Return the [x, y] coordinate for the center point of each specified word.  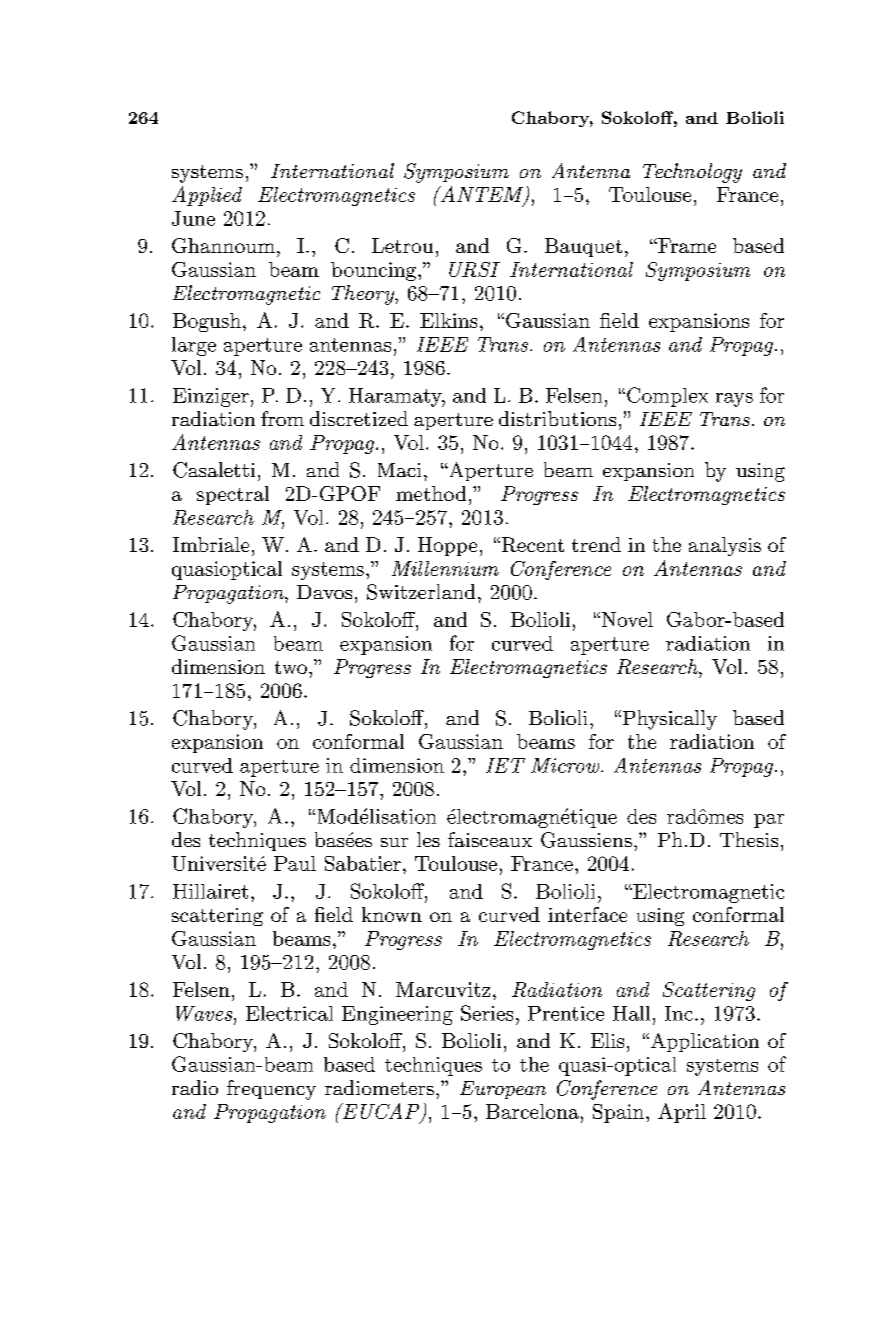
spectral [233, 495]
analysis [725, 546]
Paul [295, 863]
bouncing [373, 271]
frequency [271, 1090]
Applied [207, 196]
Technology [692, 173]
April [682, 1113]
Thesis [749, 839]
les [428, 839]
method [431, 493]
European [503, 1090]
